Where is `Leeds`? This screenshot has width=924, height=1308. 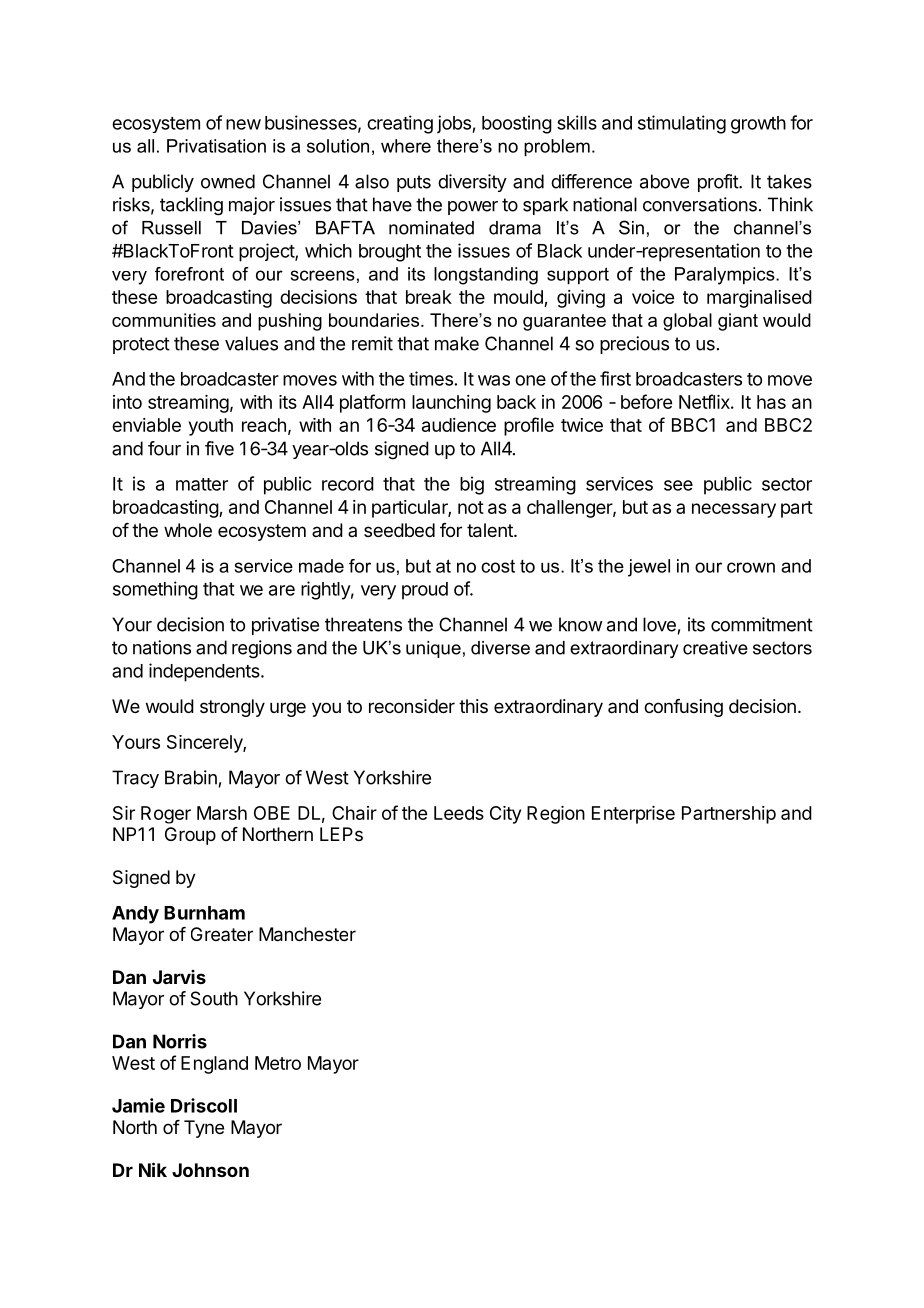
Leeds is located at coordinates (459, 813).
